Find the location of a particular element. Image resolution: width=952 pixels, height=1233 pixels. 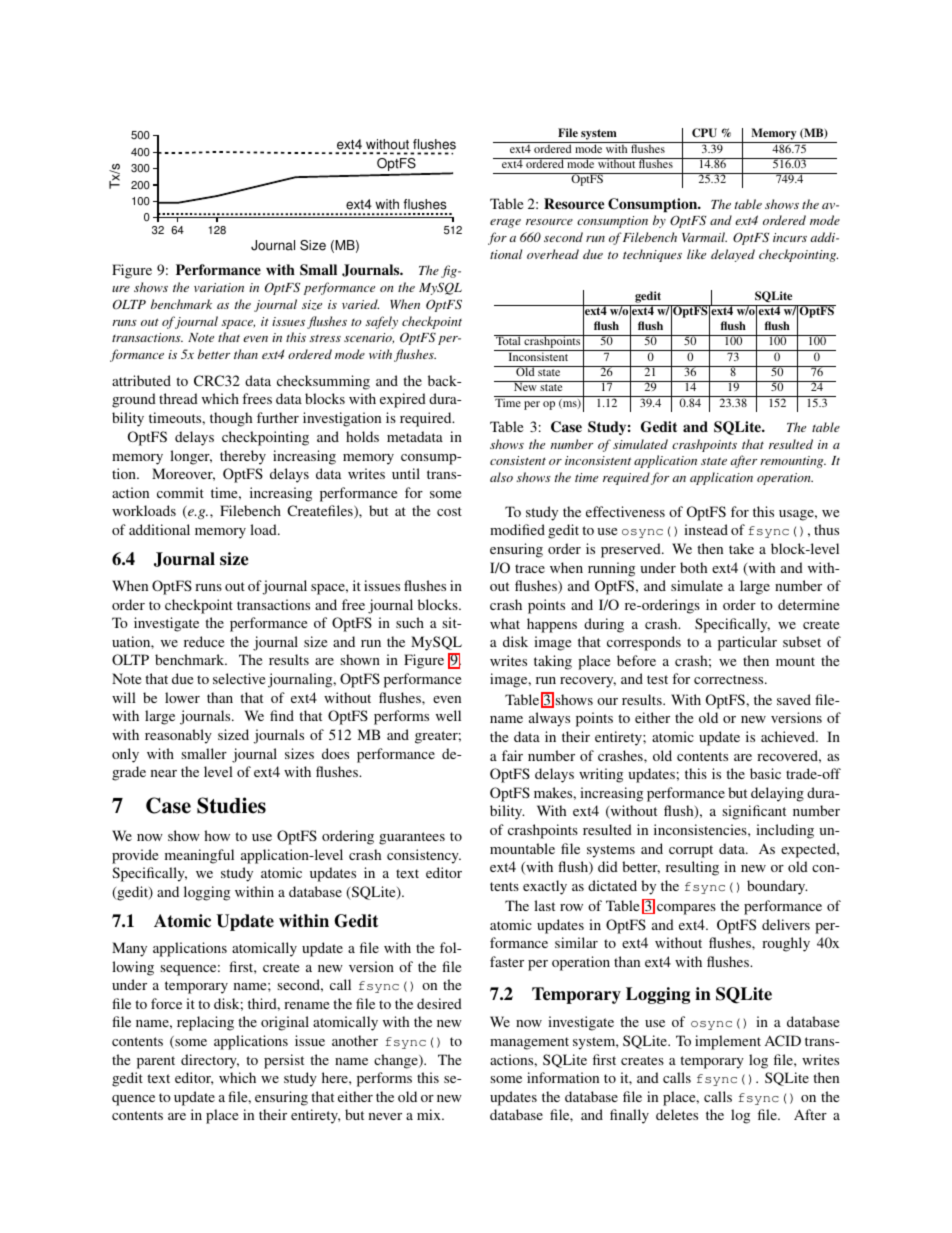

varied is located at coordinates (360, 304).
